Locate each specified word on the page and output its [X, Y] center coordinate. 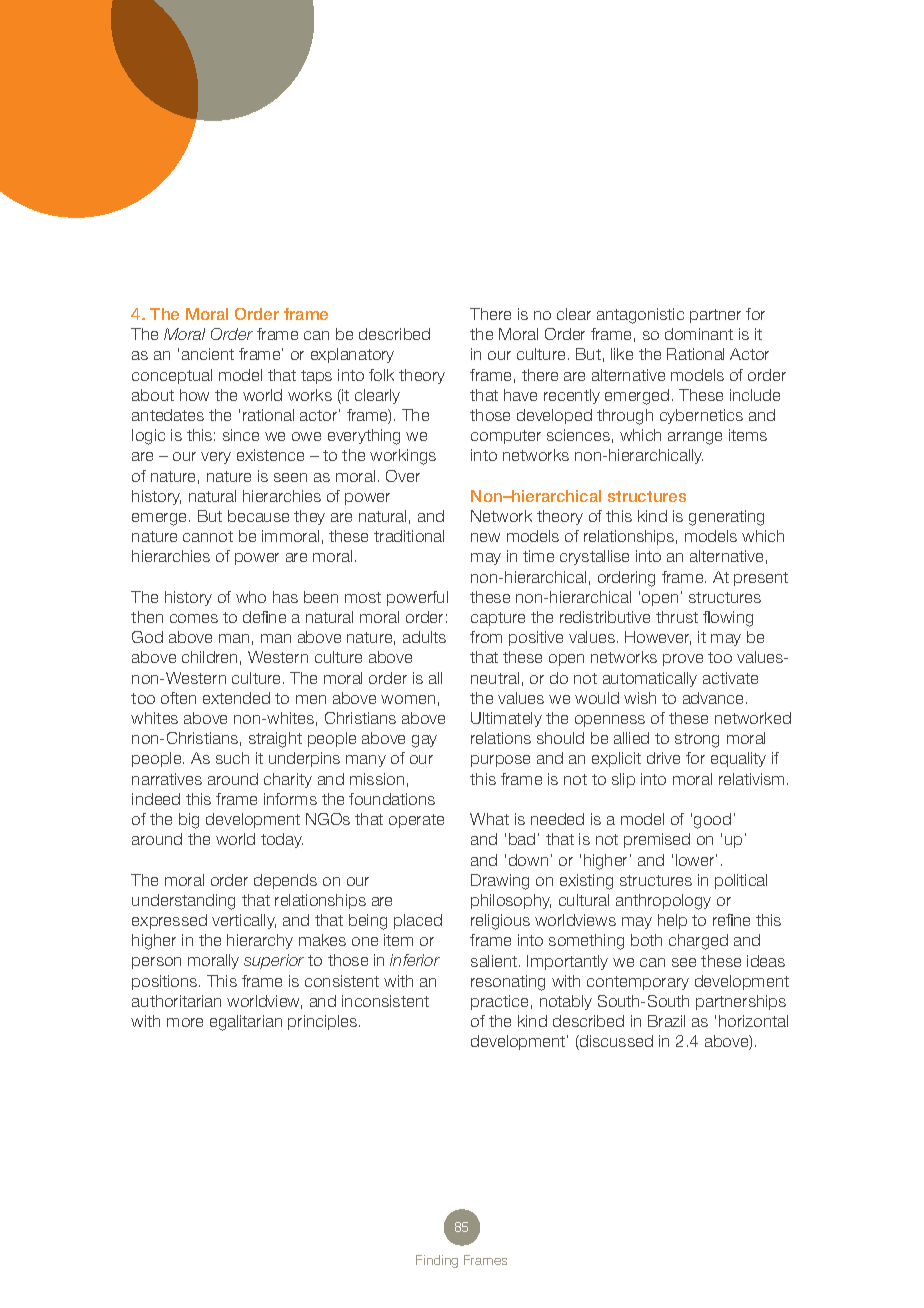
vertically [244, 921]
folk [381, 375]
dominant [699, 334]
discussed [615, 1042]
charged [698, 942]
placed [418, 921]
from [486, 637]
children [209, 657]
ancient [208, 354]
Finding [437, 1261]
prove [683, 660]
